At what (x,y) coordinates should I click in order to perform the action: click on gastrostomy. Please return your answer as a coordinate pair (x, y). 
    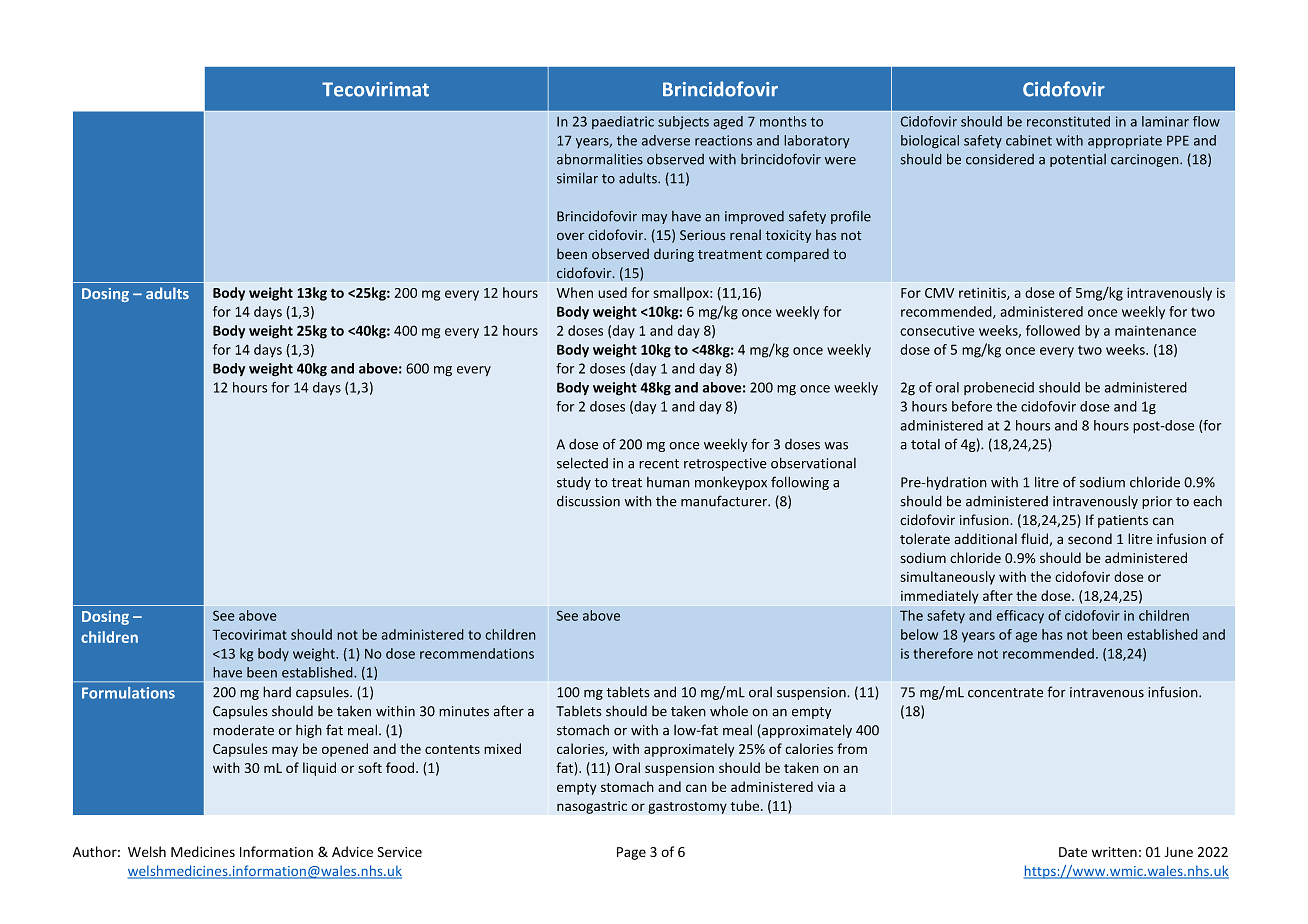
    Looking at the image, I should click on (687, 808).
